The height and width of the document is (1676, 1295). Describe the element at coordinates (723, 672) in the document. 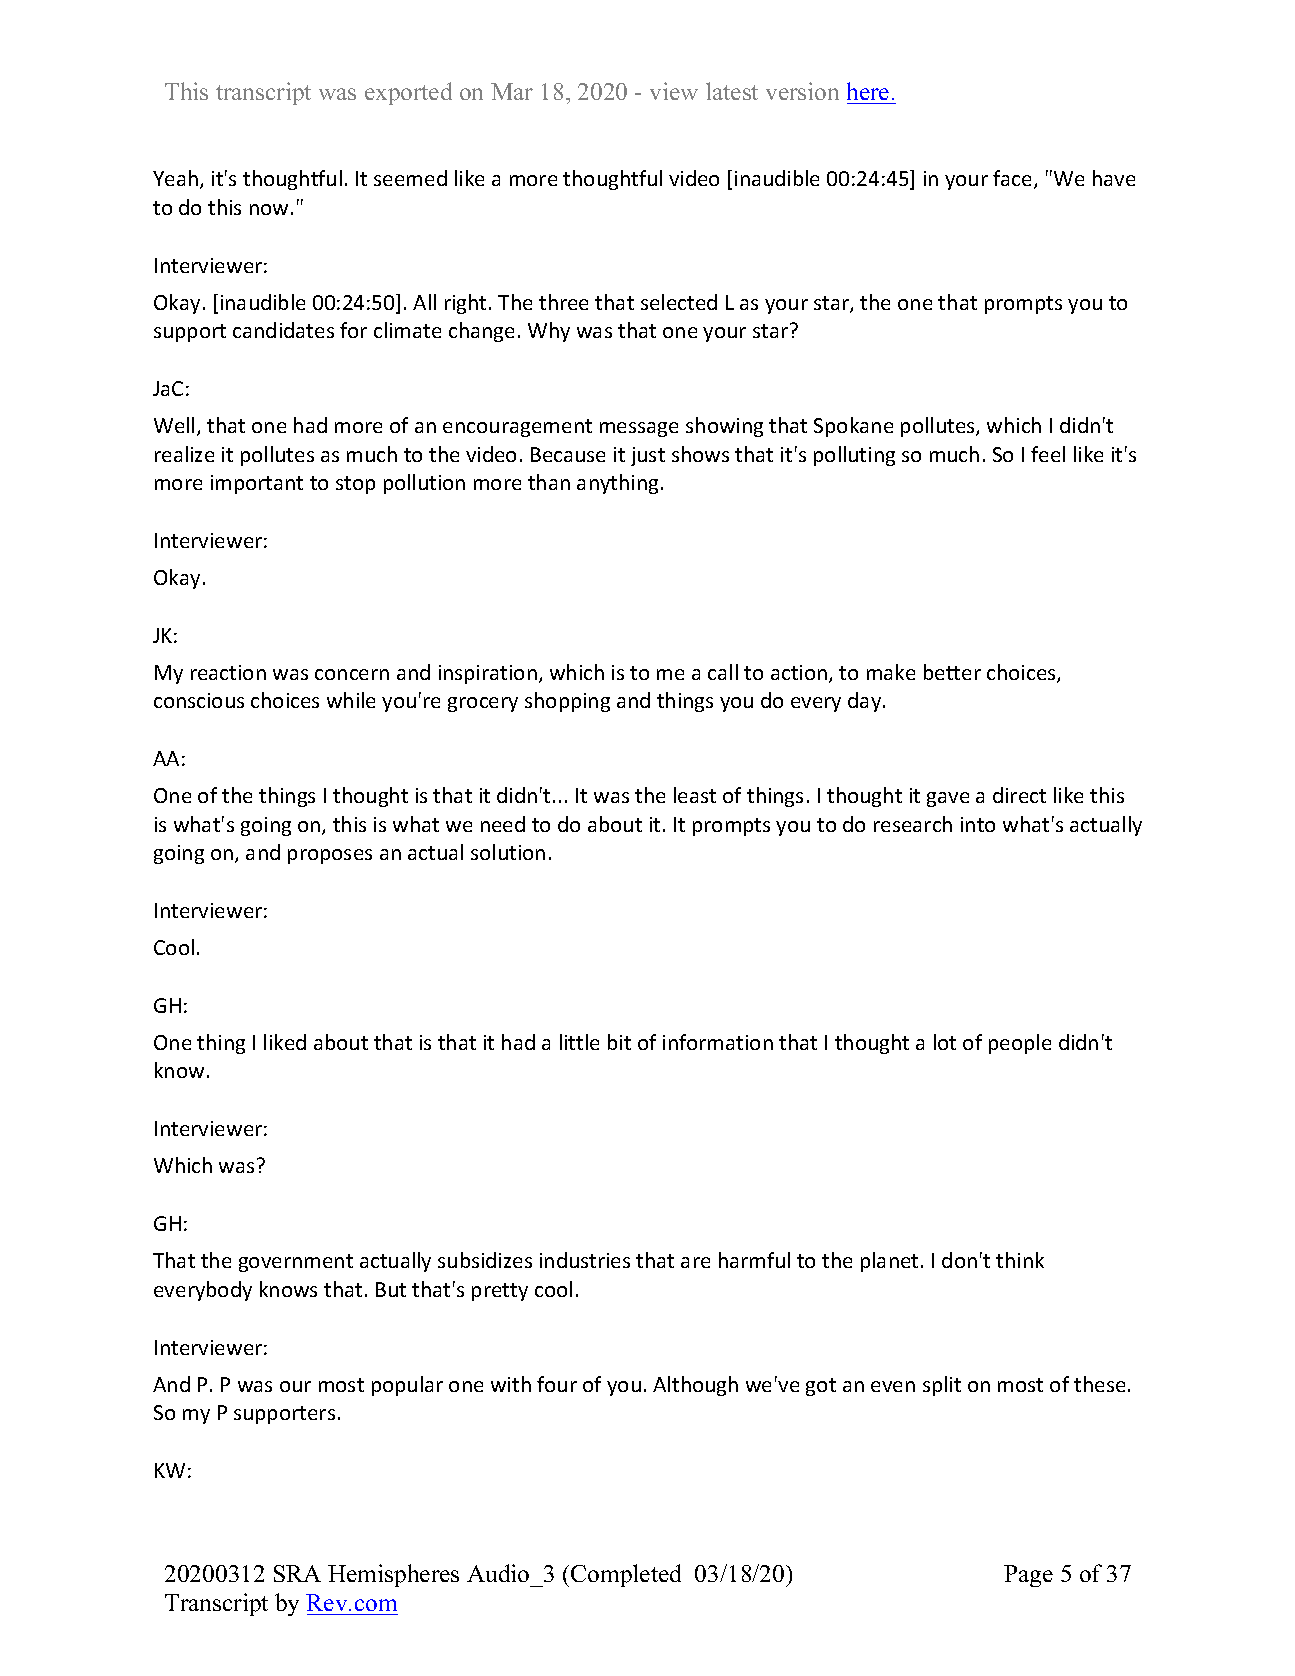

I see `call` at that location.
